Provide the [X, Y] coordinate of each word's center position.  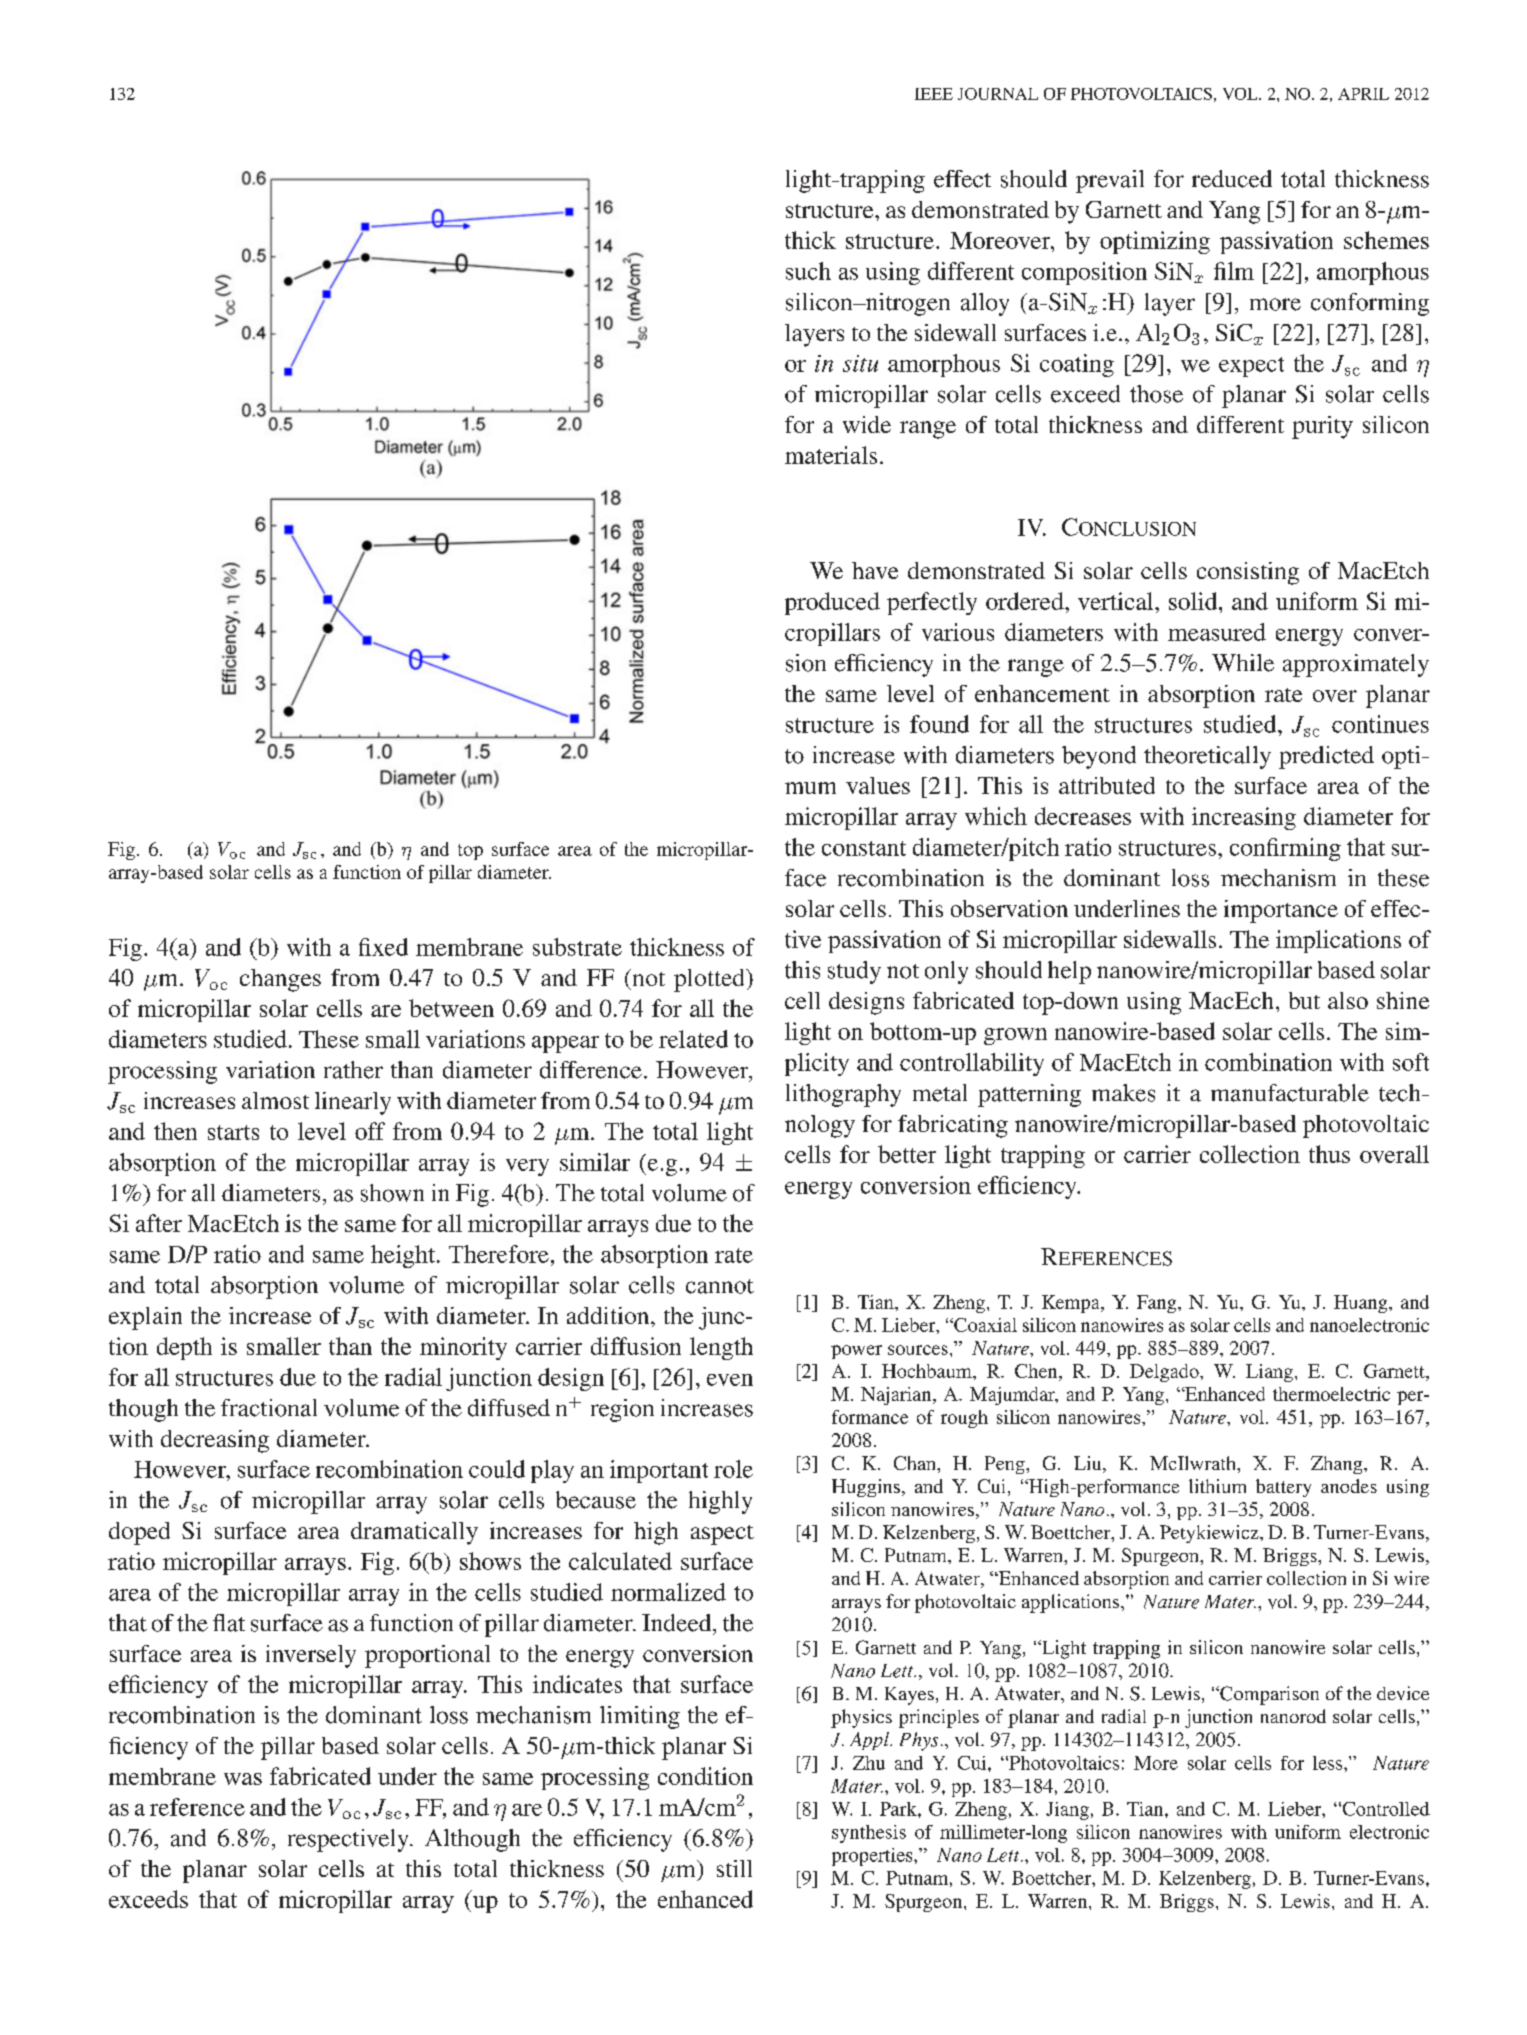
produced [832, 603]
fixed [383, 947]
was [243, 1779]
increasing [1244, 818]
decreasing [215, 1441]
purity [1322, 427]
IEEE [934, 94]
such [808, 271]
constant [864, 848]
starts [233, 1132]
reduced [1232, 179]
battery [1283, 1488]
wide [867, 424]
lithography [843, 1095]
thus [1329, 1154]
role [733, 1469]
